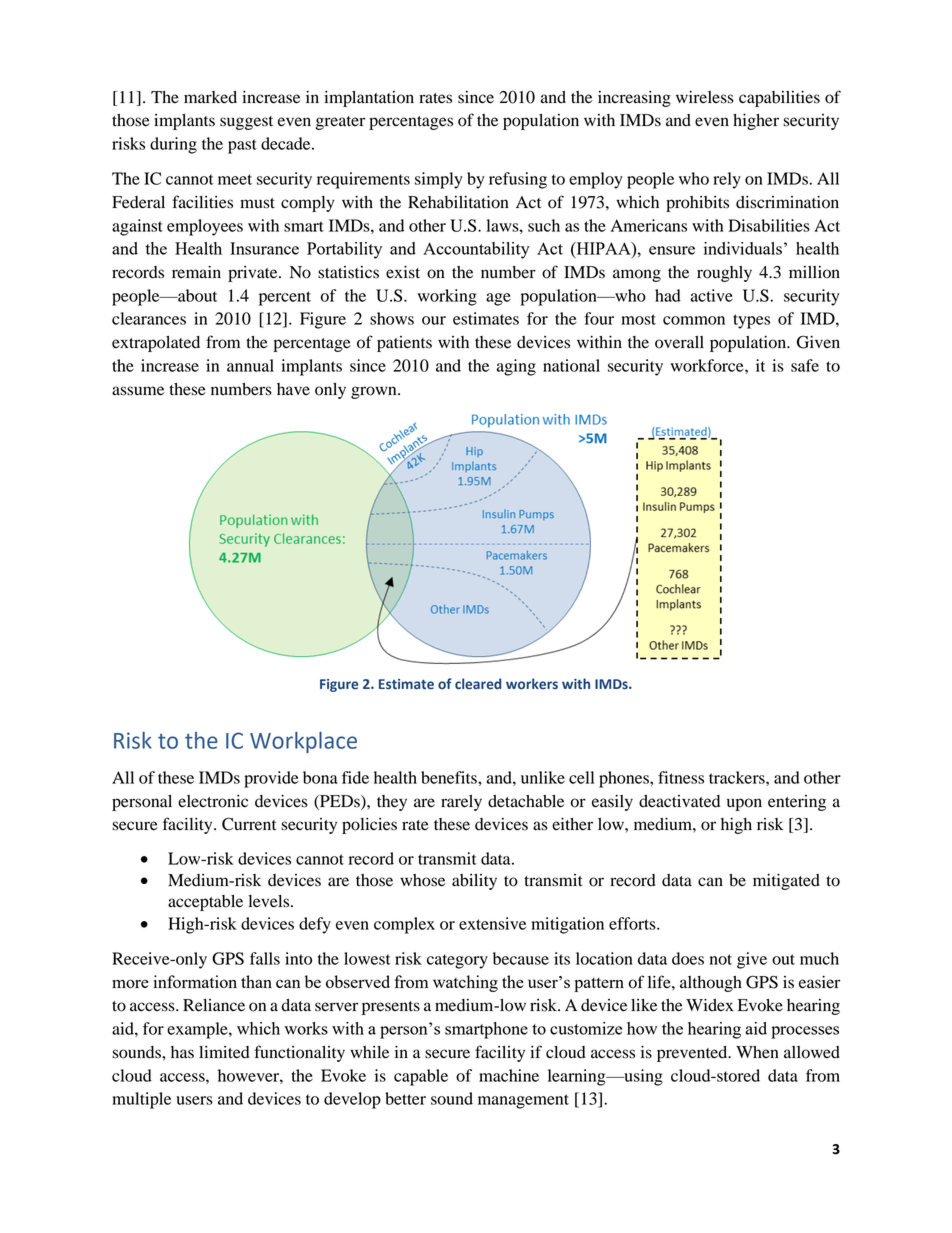 Image resolution: width=952 pixels, height=1233 pixels. What do you see at coordinates (450, 777) in the document?
I see `benefits` at bounding box center [450, 777].
